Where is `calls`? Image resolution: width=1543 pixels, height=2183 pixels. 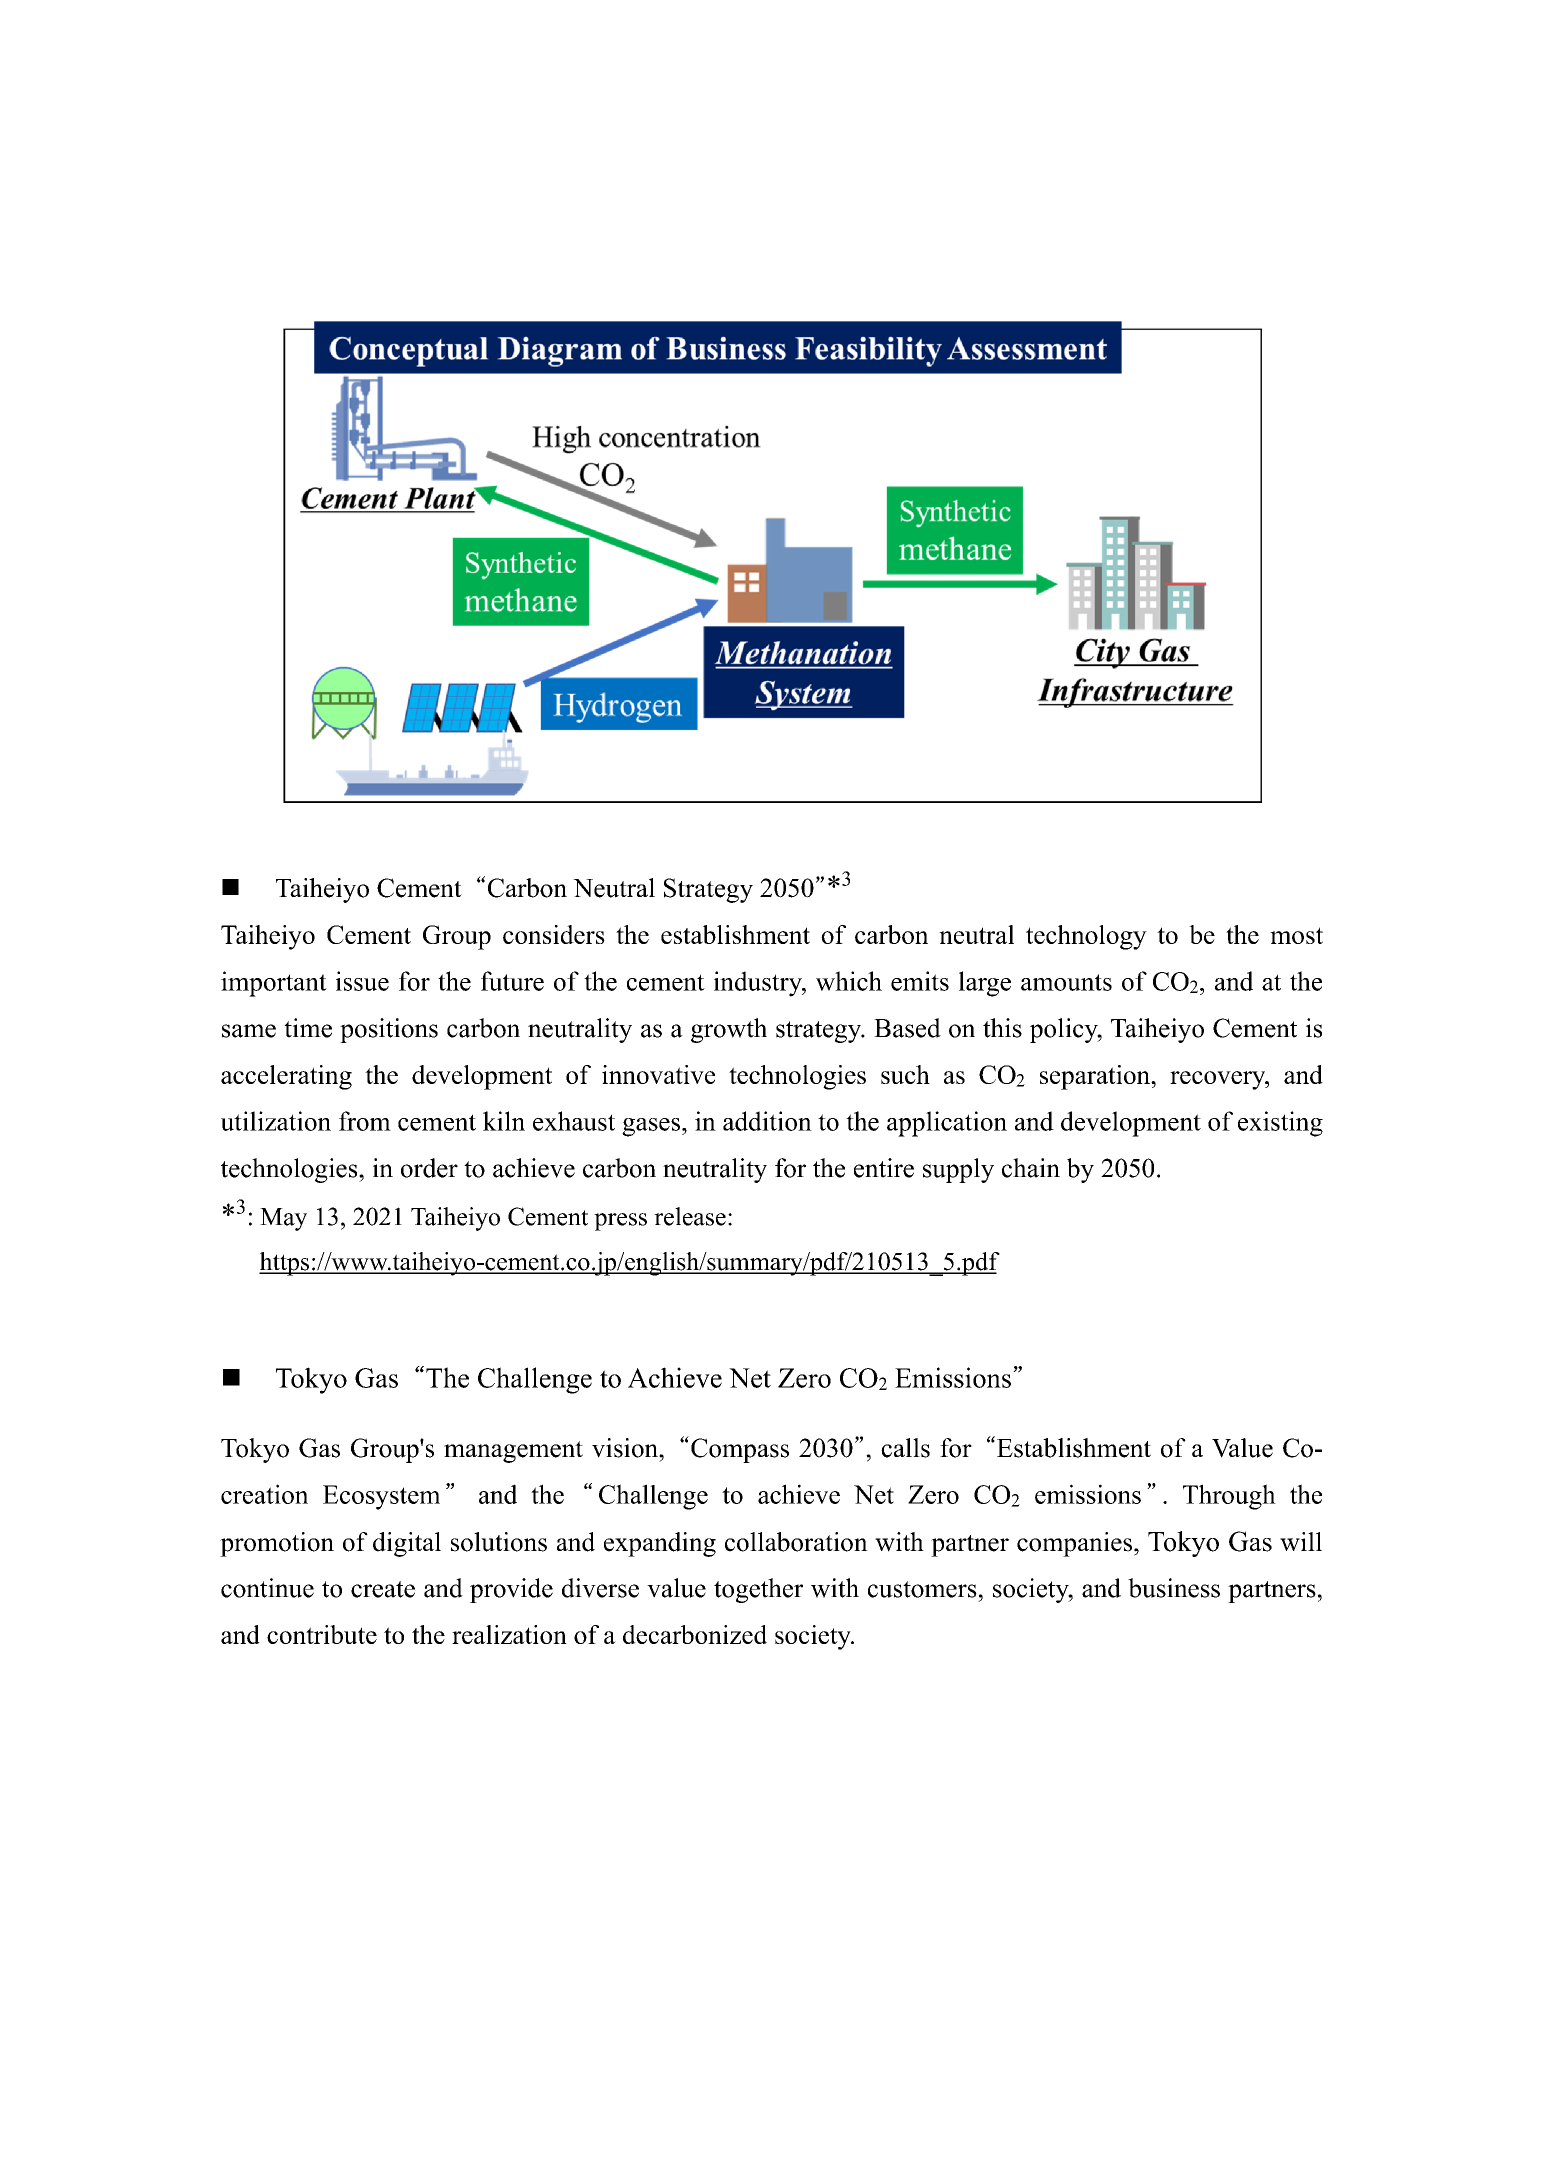
calls is located at coordinates (905, 1448).
